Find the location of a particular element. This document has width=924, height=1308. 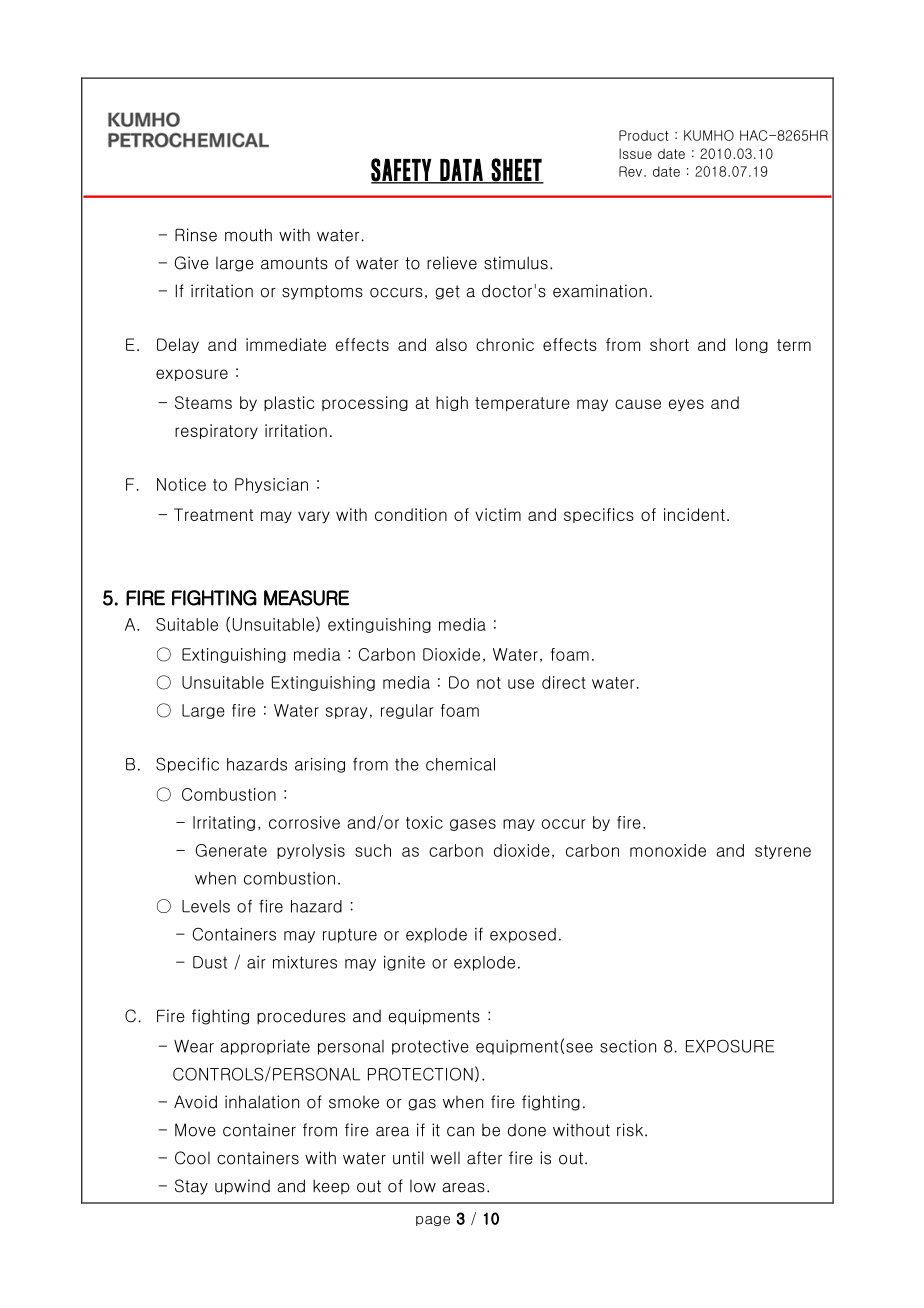

exposed is located at coordinates (523, 935).
